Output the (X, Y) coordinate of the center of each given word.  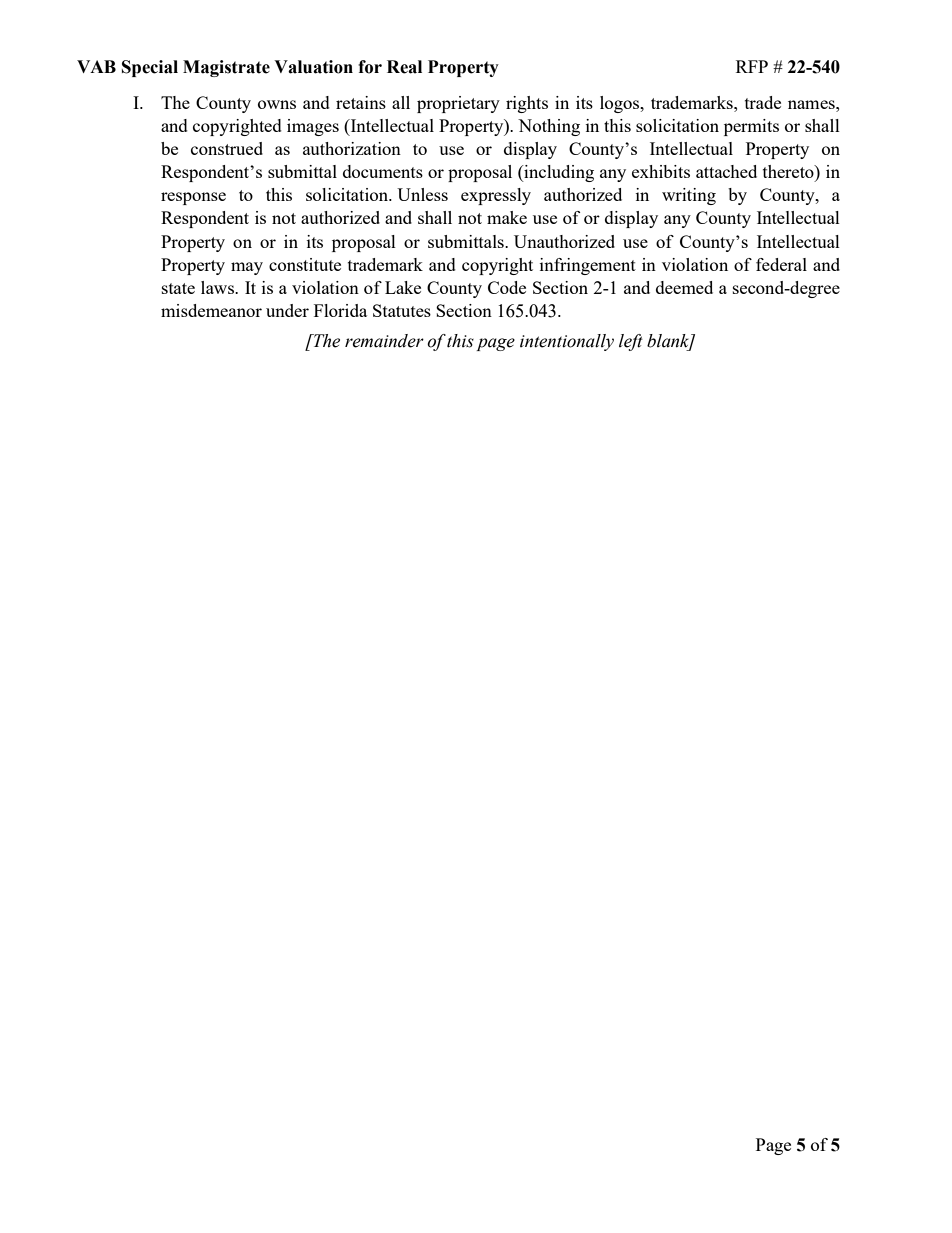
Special (150, 68)
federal (781, 264)
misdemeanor (211, 310)
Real (404, 67)
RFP (752, 66)
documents (383, 171)
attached (726, 171)
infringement (588, 266)
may (247, 268)
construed (227, 148)
